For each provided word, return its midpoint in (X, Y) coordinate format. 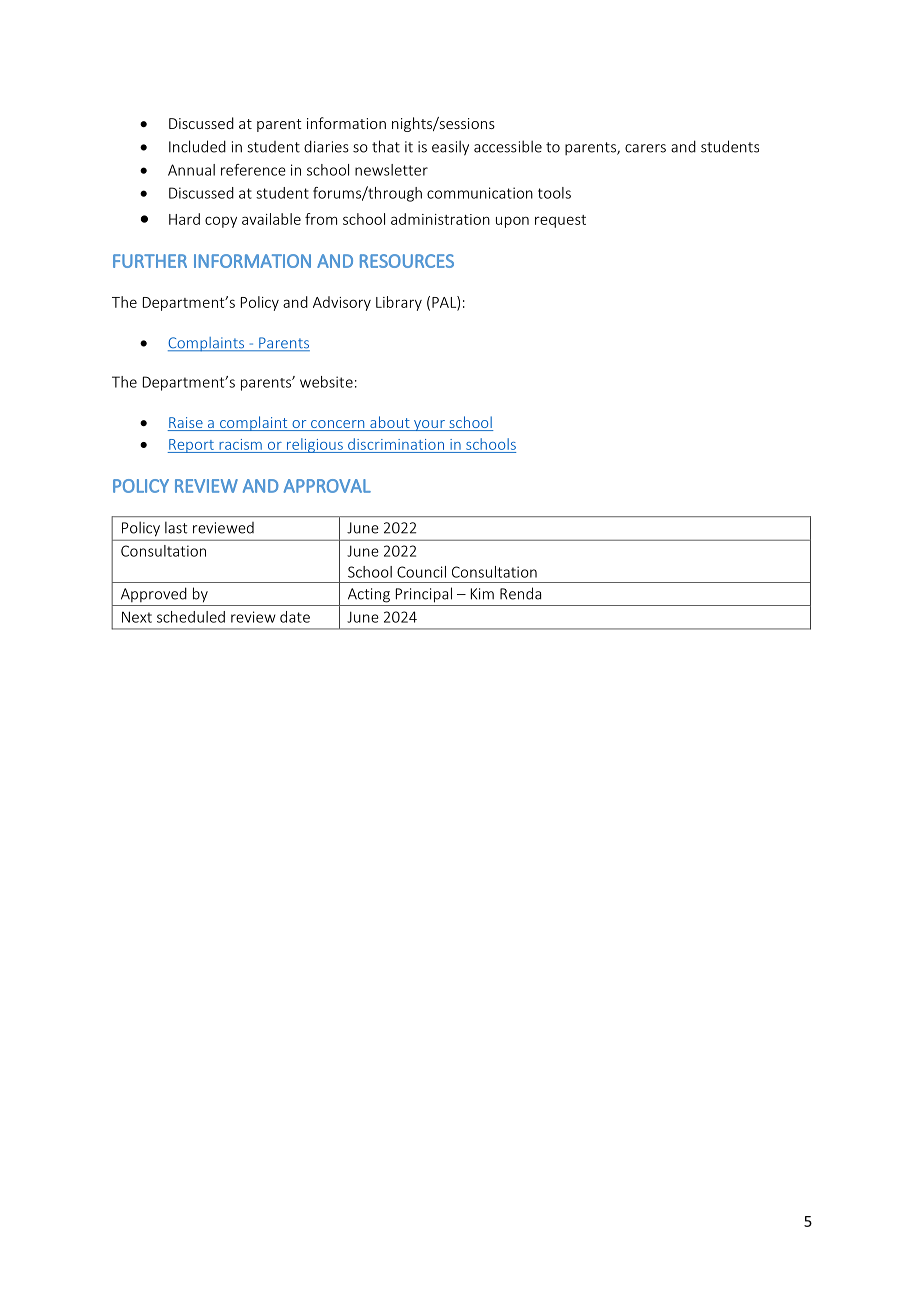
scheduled (191, 617)
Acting (369, 595)
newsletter (391, 170)
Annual (191, 170)
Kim (482, 594)
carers (645, 148)
